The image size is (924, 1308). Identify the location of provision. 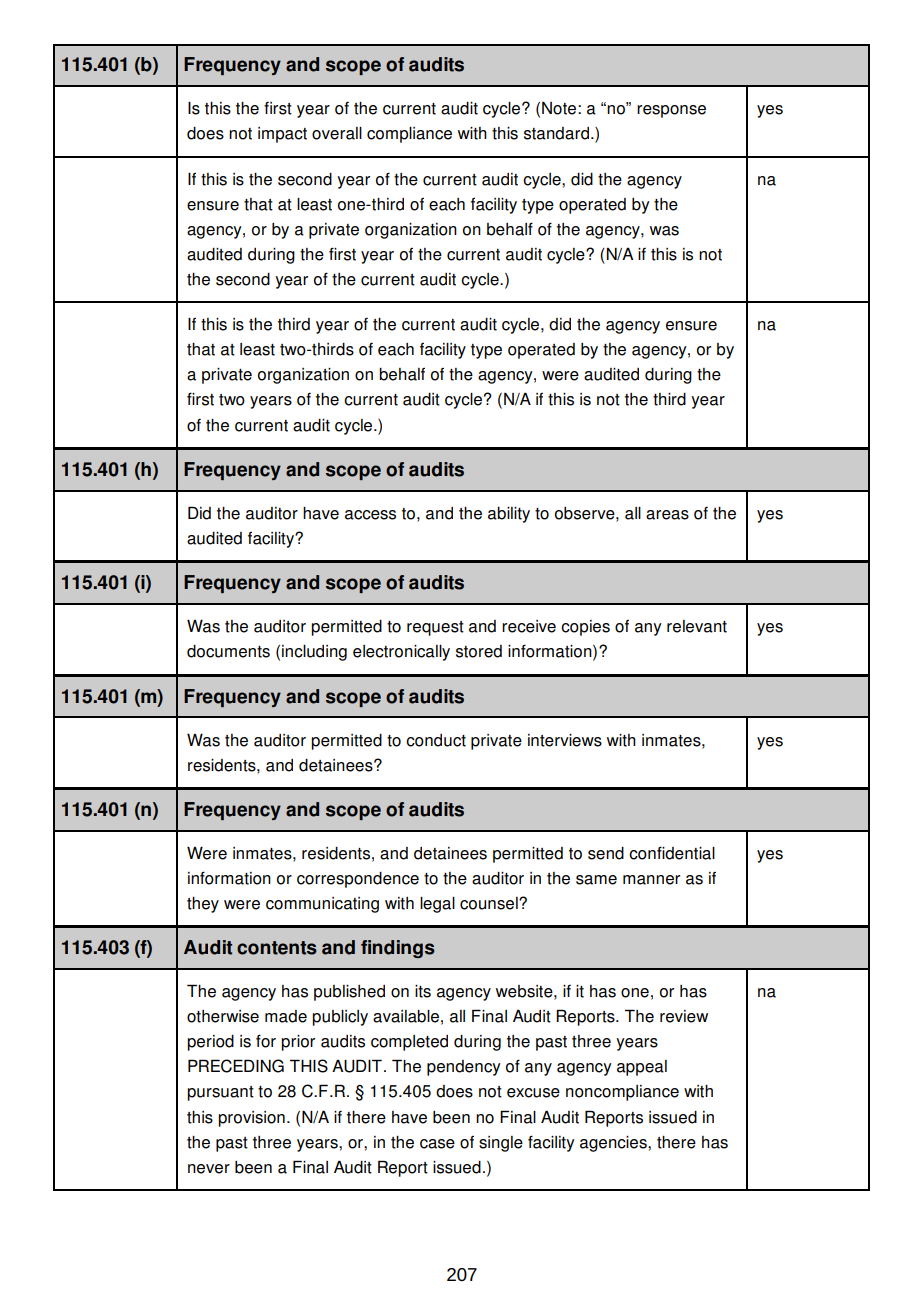
(251, 1119).
